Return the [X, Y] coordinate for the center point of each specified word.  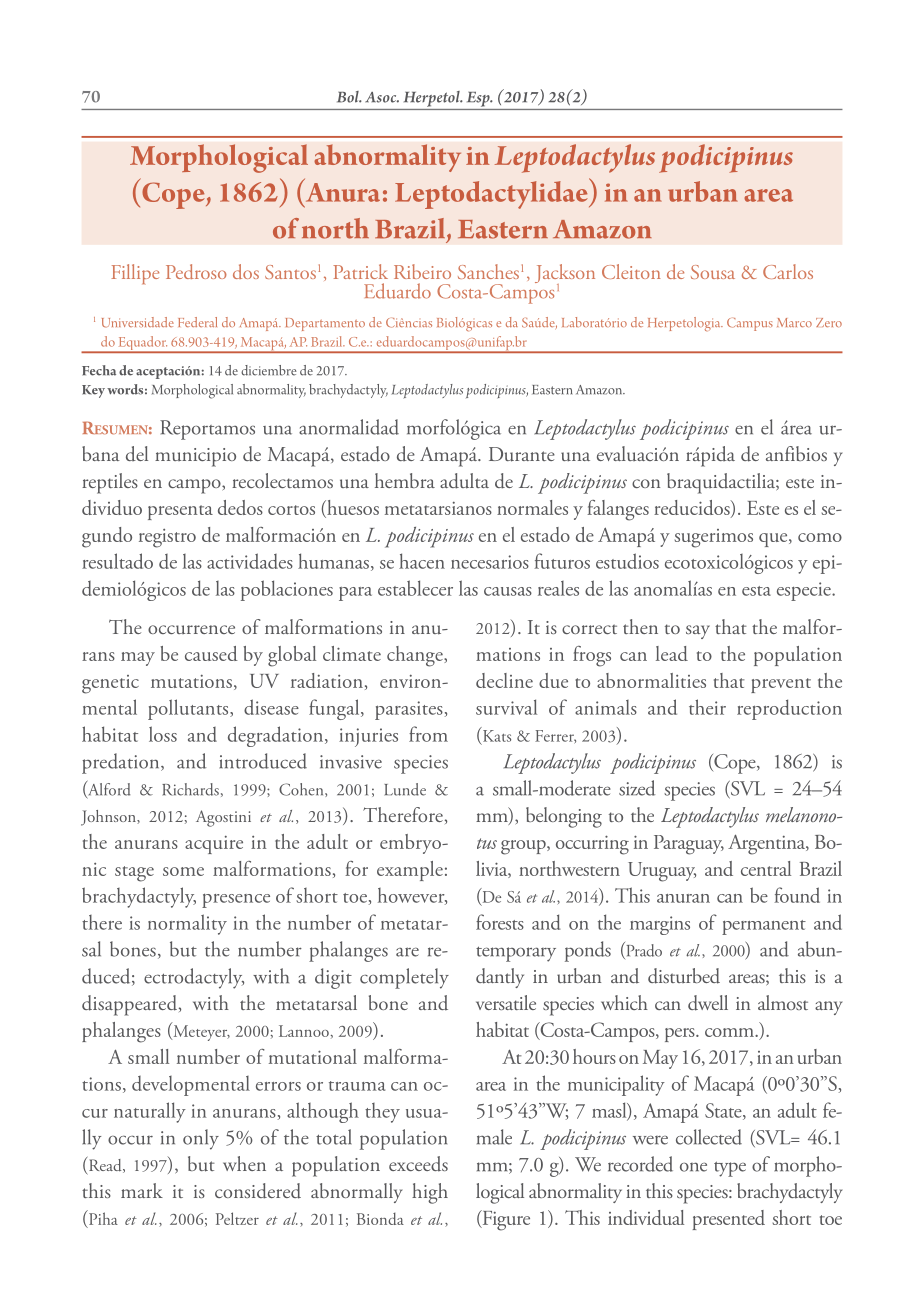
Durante [522, 454]
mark [142, 1190]
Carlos [788, 271]
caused [211, 653]
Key [93, 391]
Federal [197, 322]
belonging [564, 817]
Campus [750, 324]
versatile [506, 1002]
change [416, 656]
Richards [190, 789]
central [766, 868]
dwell [708, 1003]
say [698, 632]
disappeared [131, 1005]
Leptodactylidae [492, 193]
